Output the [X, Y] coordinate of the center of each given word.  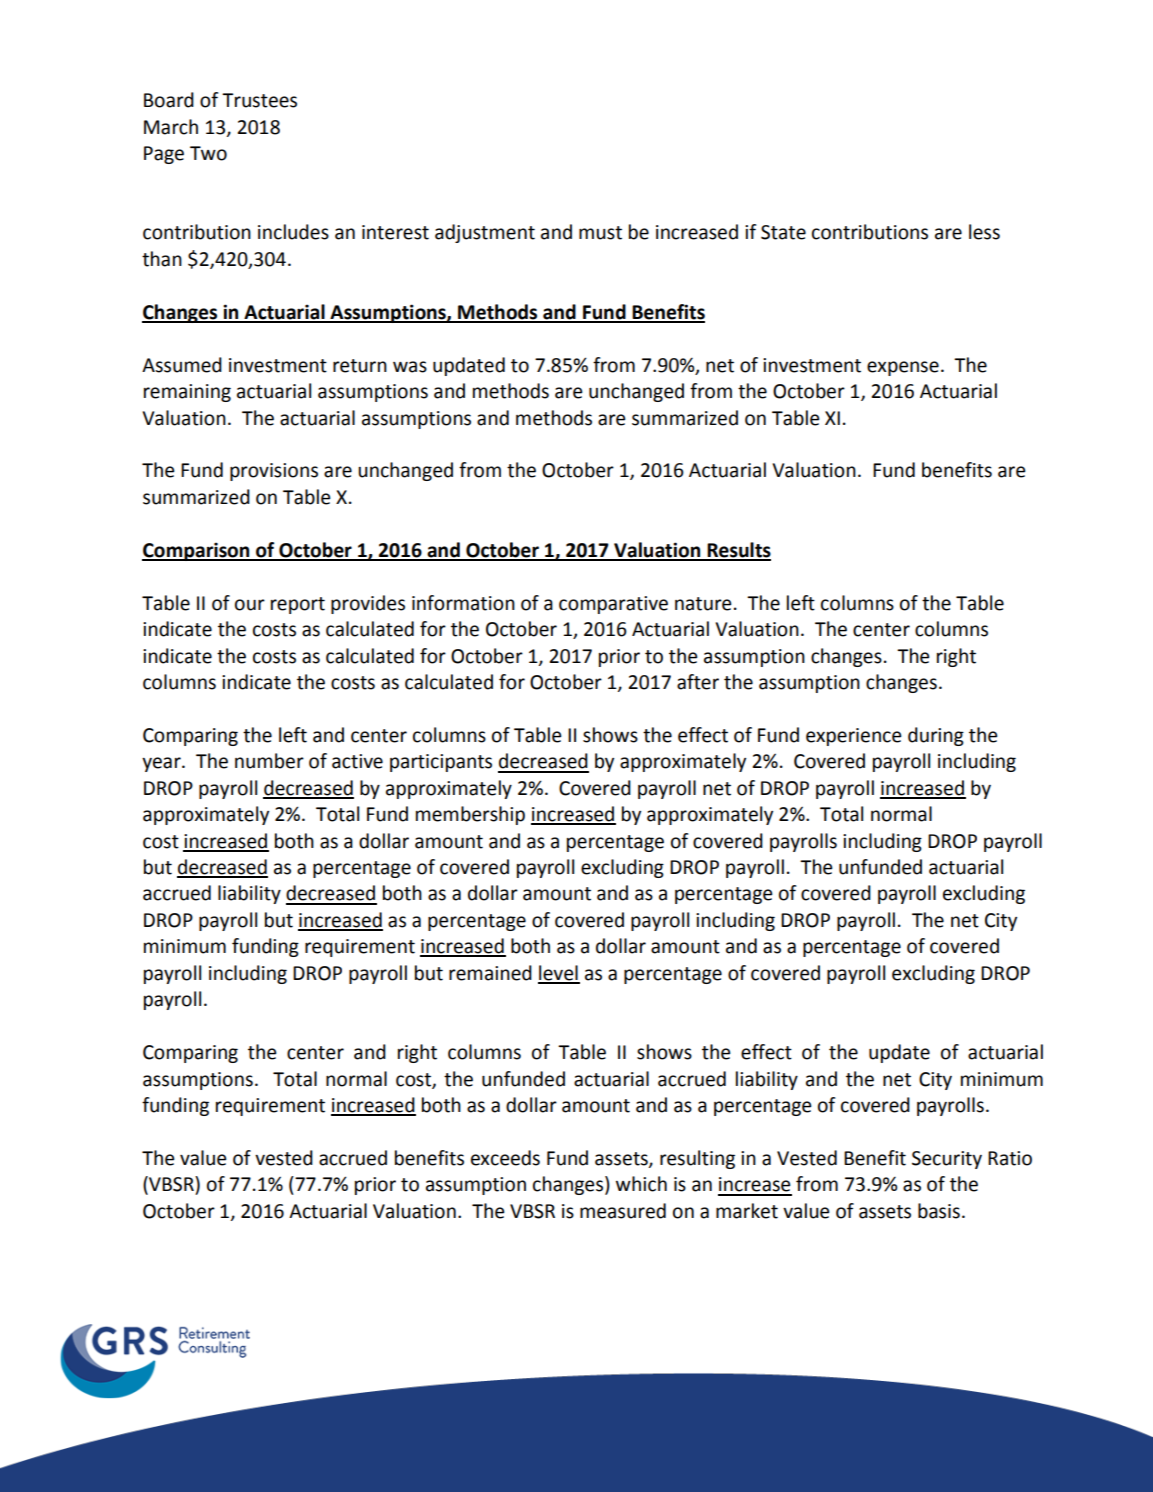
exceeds [505, 1158]
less [984, 232]
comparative [613, 605]
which [641, 1184]
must [600, 233]
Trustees [259, 100]
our [250, 605]
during [936, 736]
